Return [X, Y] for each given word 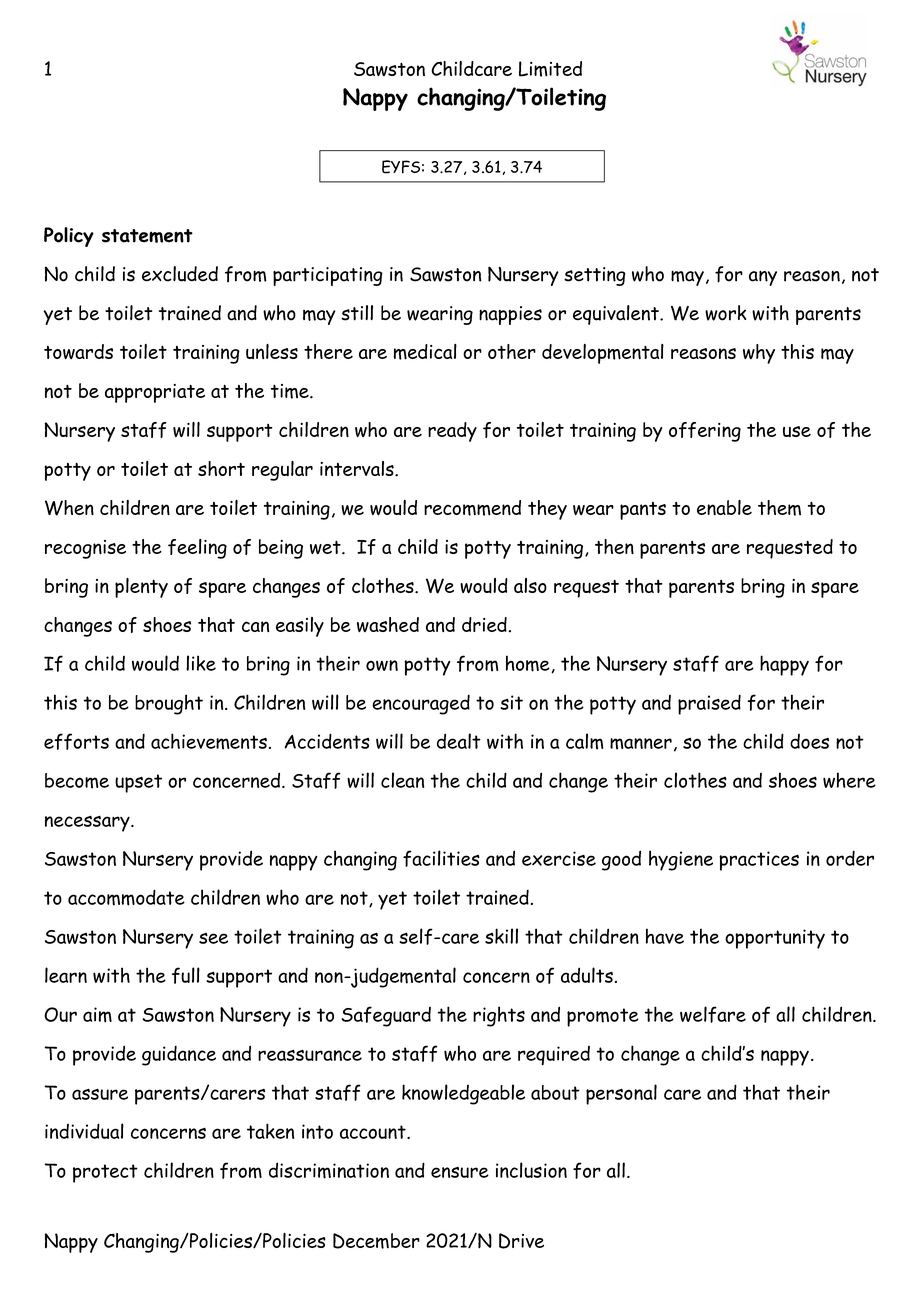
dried [485, 624]
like [201, 663]
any [763, 278]
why [759, 354]
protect [105, 1173]
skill [501, 936]
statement [147, 236]
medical [425, 352]
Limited [550, 69]
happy [784, 665]
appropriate [155, 393]
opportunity [775, 939]
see [213, 938]
